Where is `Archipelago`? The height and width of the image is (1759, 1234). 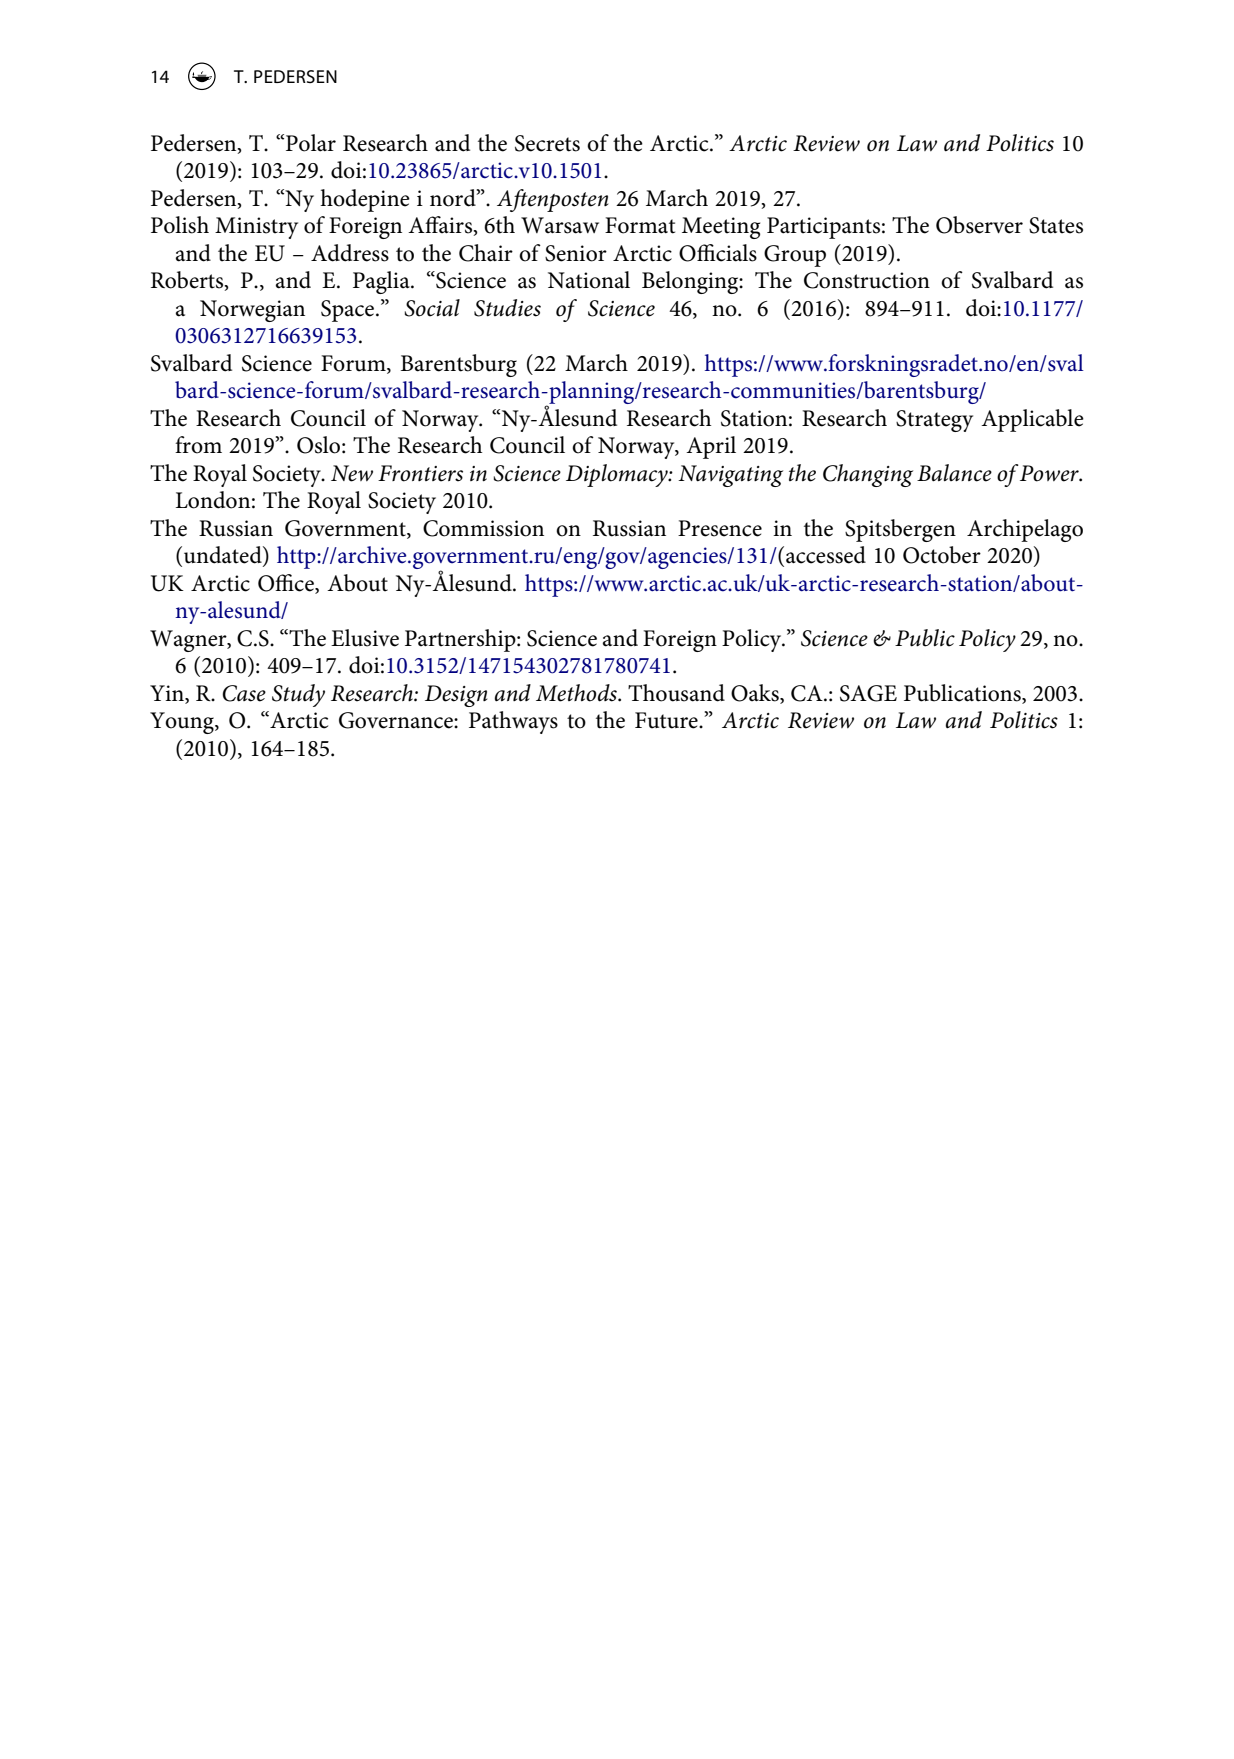
Archipelago is located at coordinates (1025, 530).
